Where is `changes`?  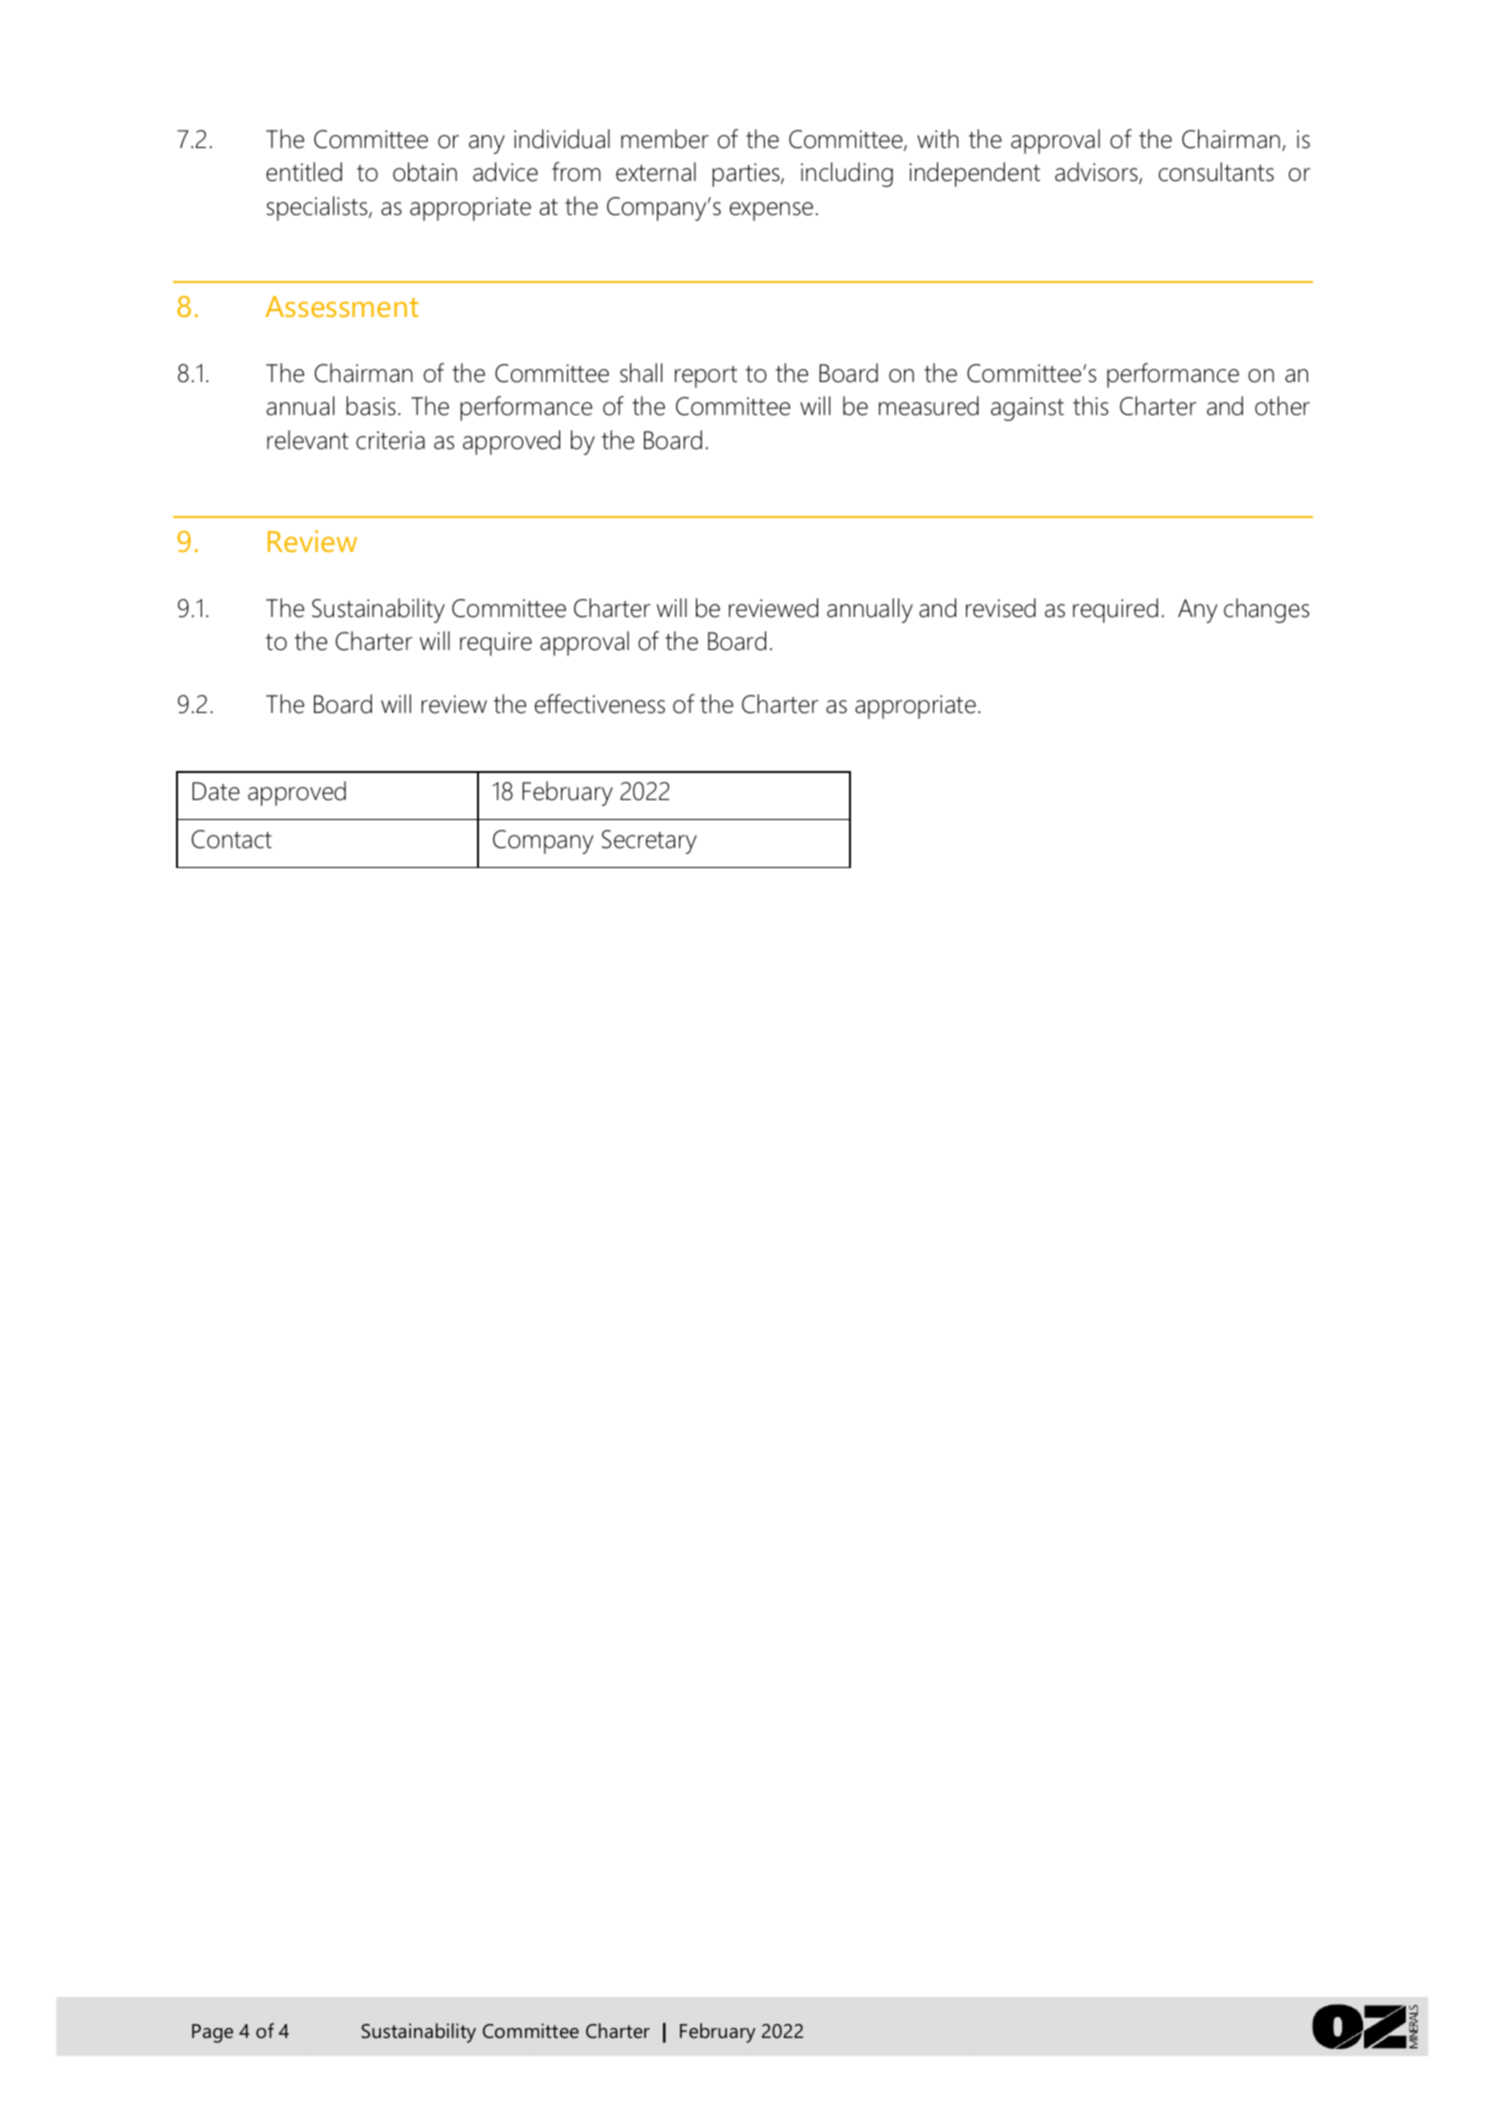 changes is located at coordinates (1266, 610).
